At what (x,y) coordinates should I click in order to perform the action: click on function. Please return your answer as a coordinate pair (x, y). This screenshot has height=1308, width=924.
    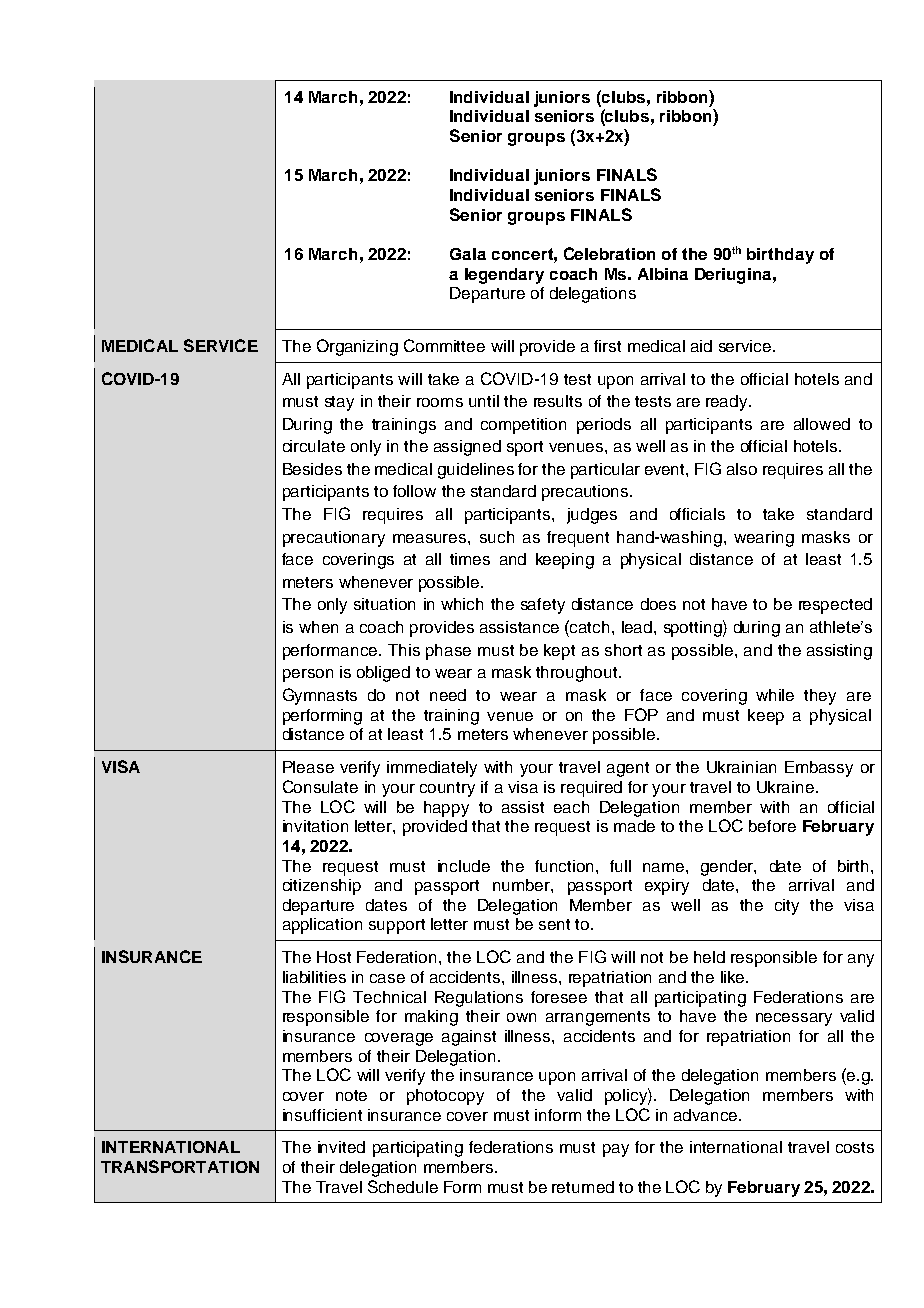
    Looking at the image, I should click on (564, 866).
